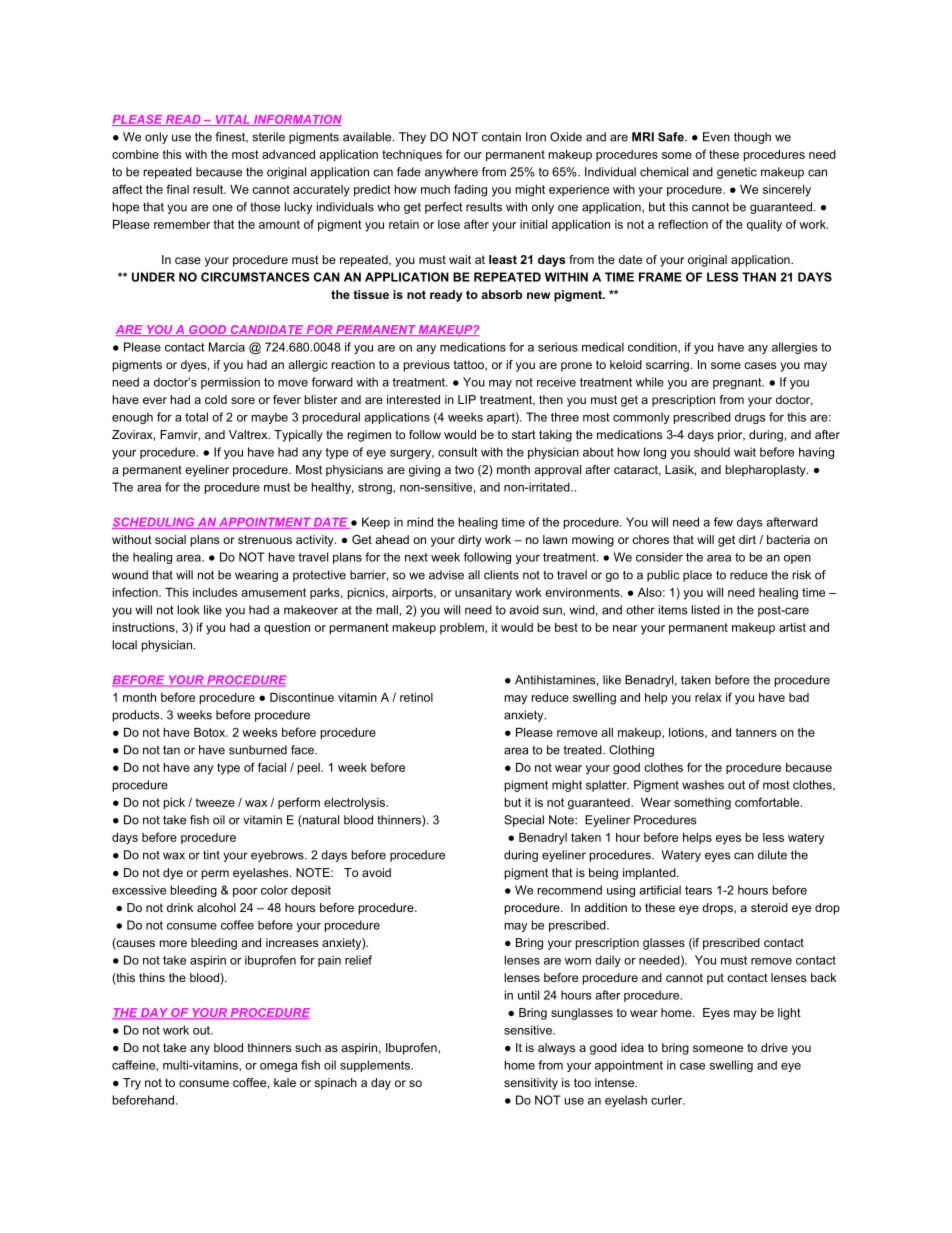 The image size is (952, 1233). What do you see at coordinates (768, 802) in the document?
I see `comfortable` at bounding box center [768, 802].
